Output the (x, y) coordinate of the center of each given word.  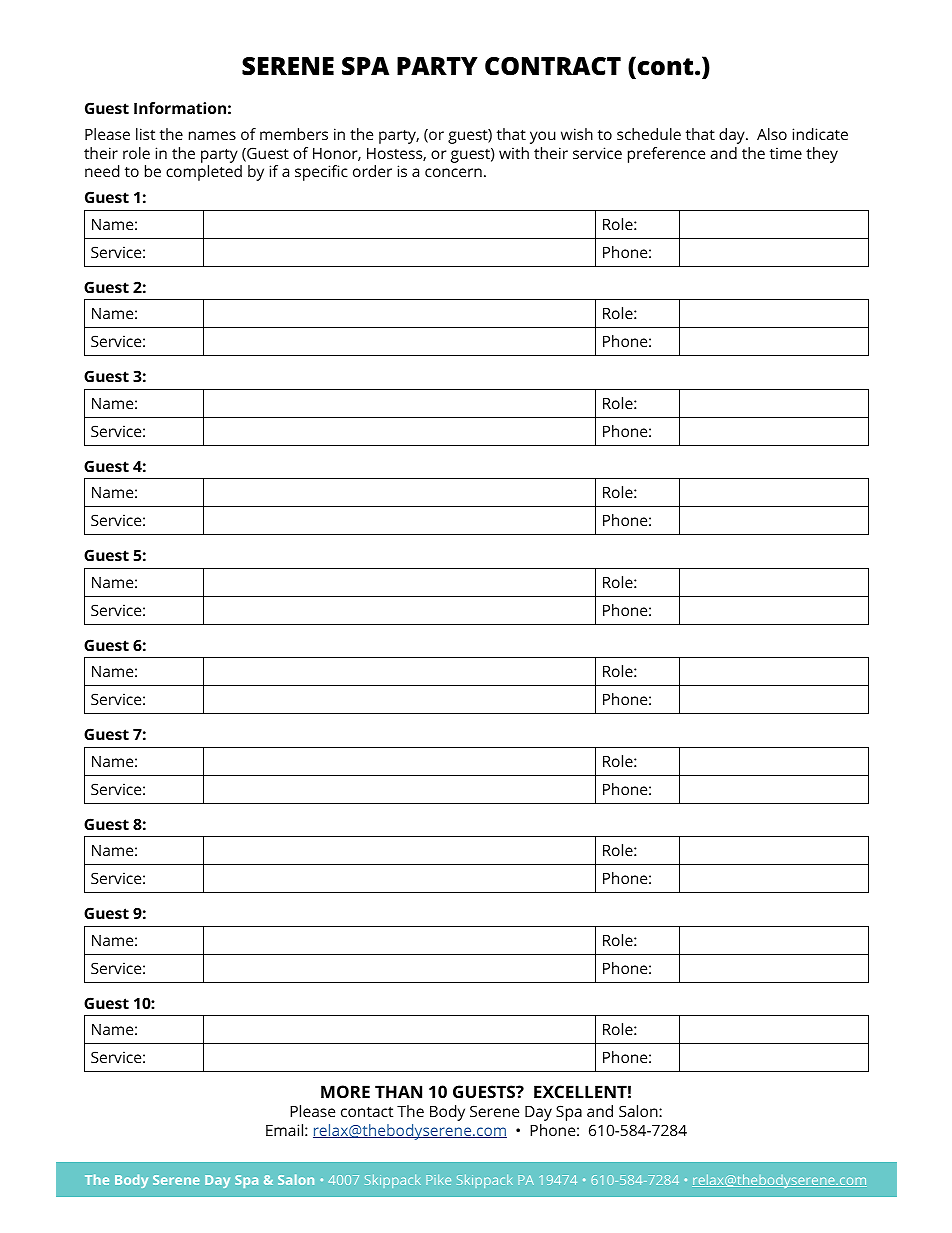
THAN (398, 1091)
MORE (345, 1091)
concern (453, 172)
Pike (438, 1180)
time (786, 153)
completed (204, 173)
